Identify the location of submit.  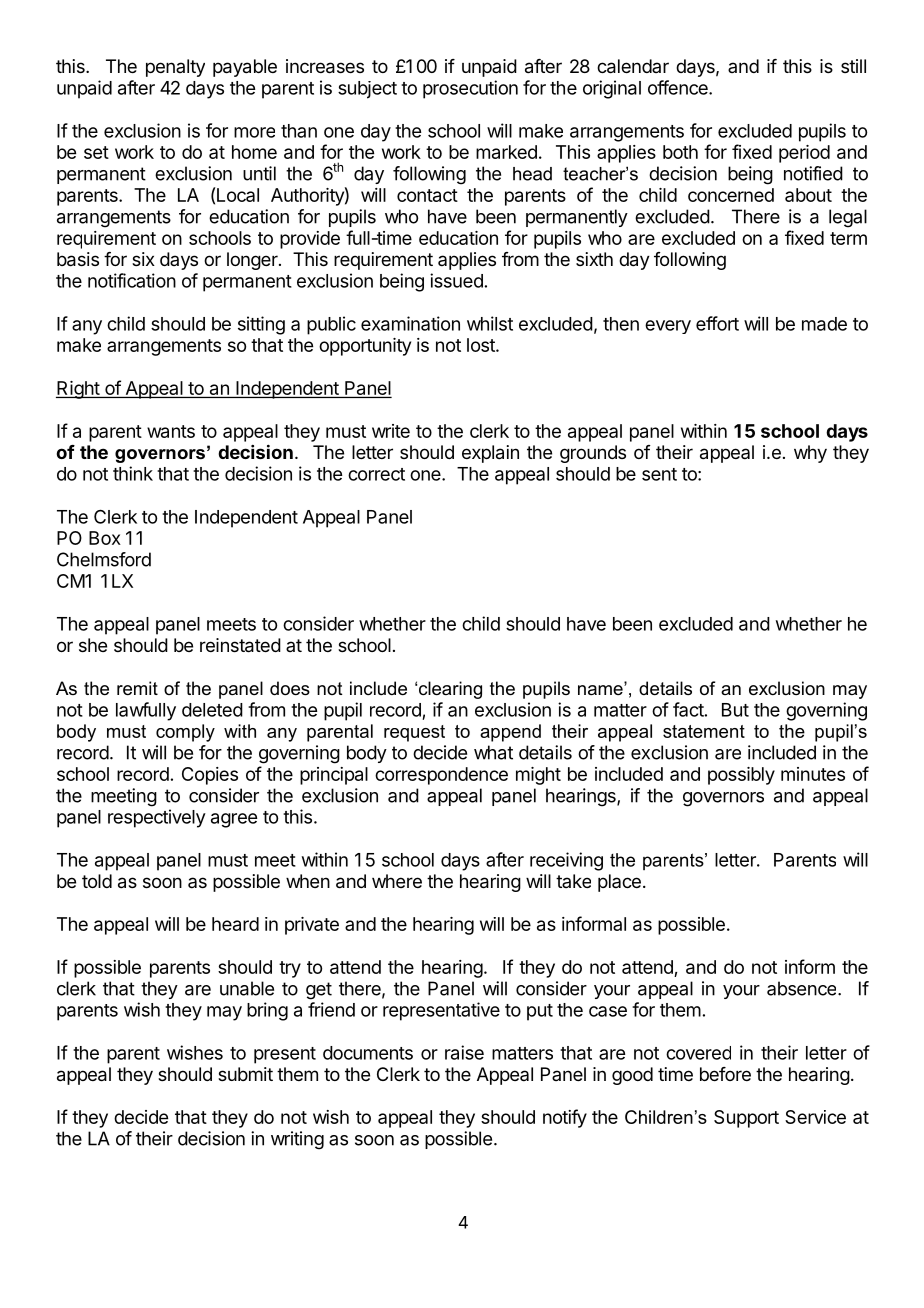
(245, 1074).
